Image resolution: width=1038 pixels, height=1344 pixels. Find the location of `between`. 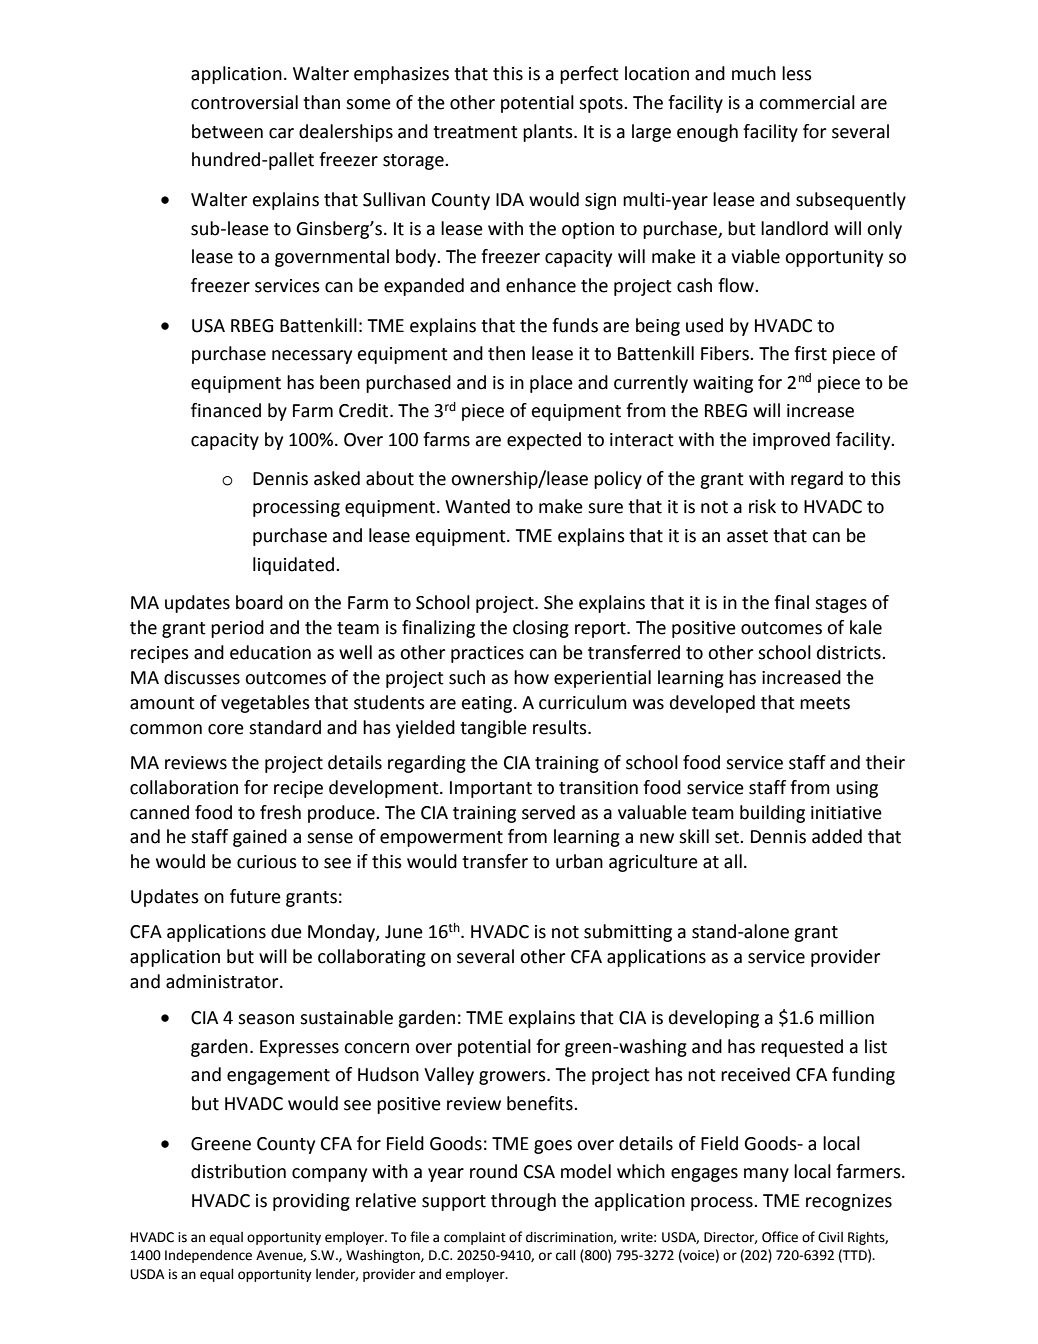

between is located at coordinates (227, 131).
